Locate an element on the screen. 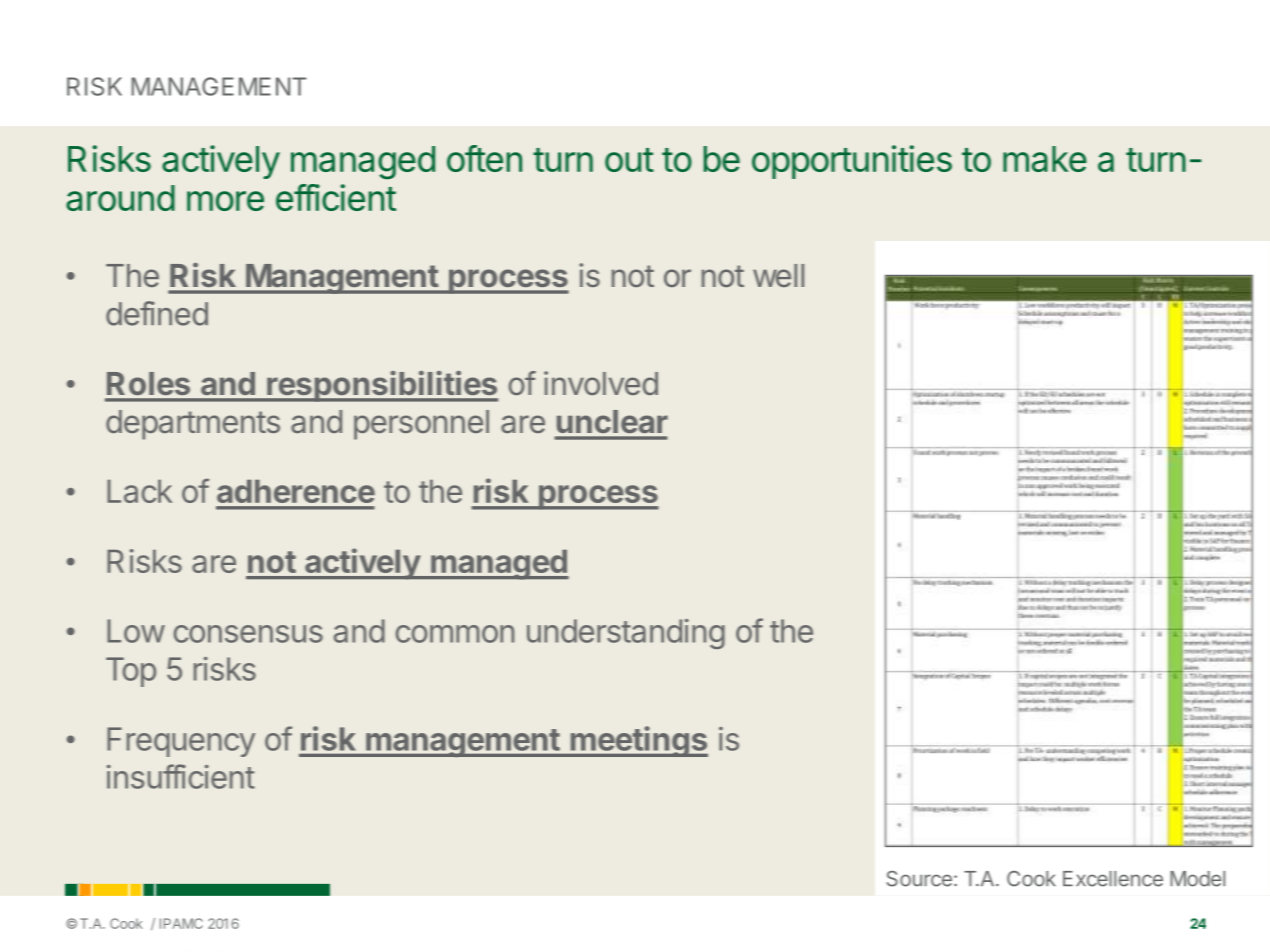 The height and width of the screenshot is (952, 1270). Lack is located at coordinates (139, 491).
